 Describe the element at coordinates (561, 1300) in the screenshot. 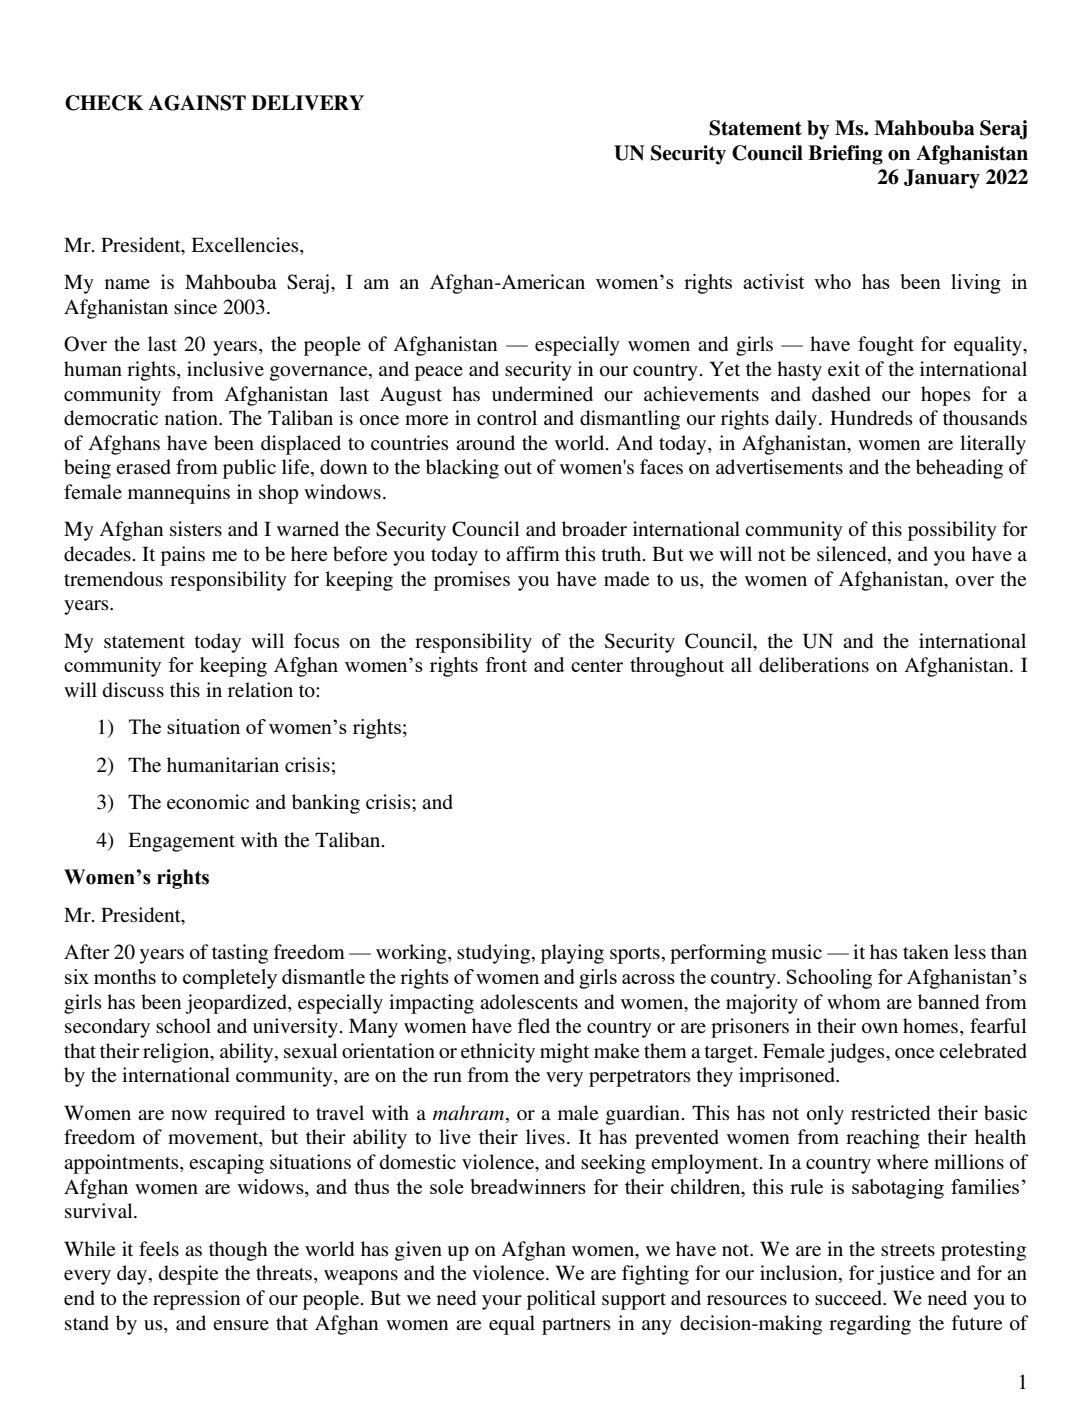

I see `political` at that location.
